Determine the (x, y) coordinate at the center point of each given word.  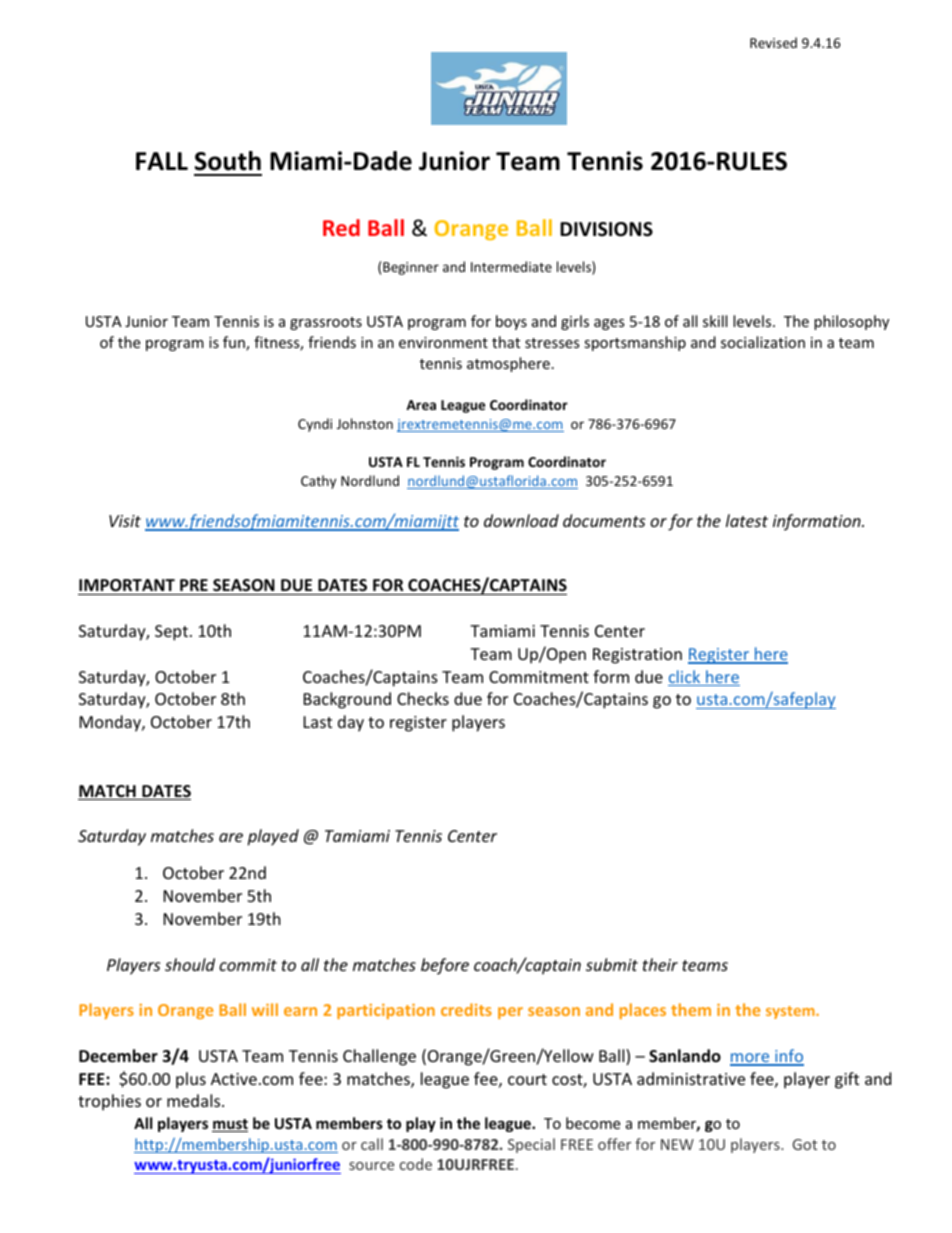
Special (531, 1145)
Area (421, 405)
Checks (423, 698)
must (230, 1125)
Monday (111, 723)
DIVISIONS (606, 229)
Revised (773, 42)
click (685, 678)
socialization (763, 342)
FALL (162, 161)
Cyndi (315, 425)
